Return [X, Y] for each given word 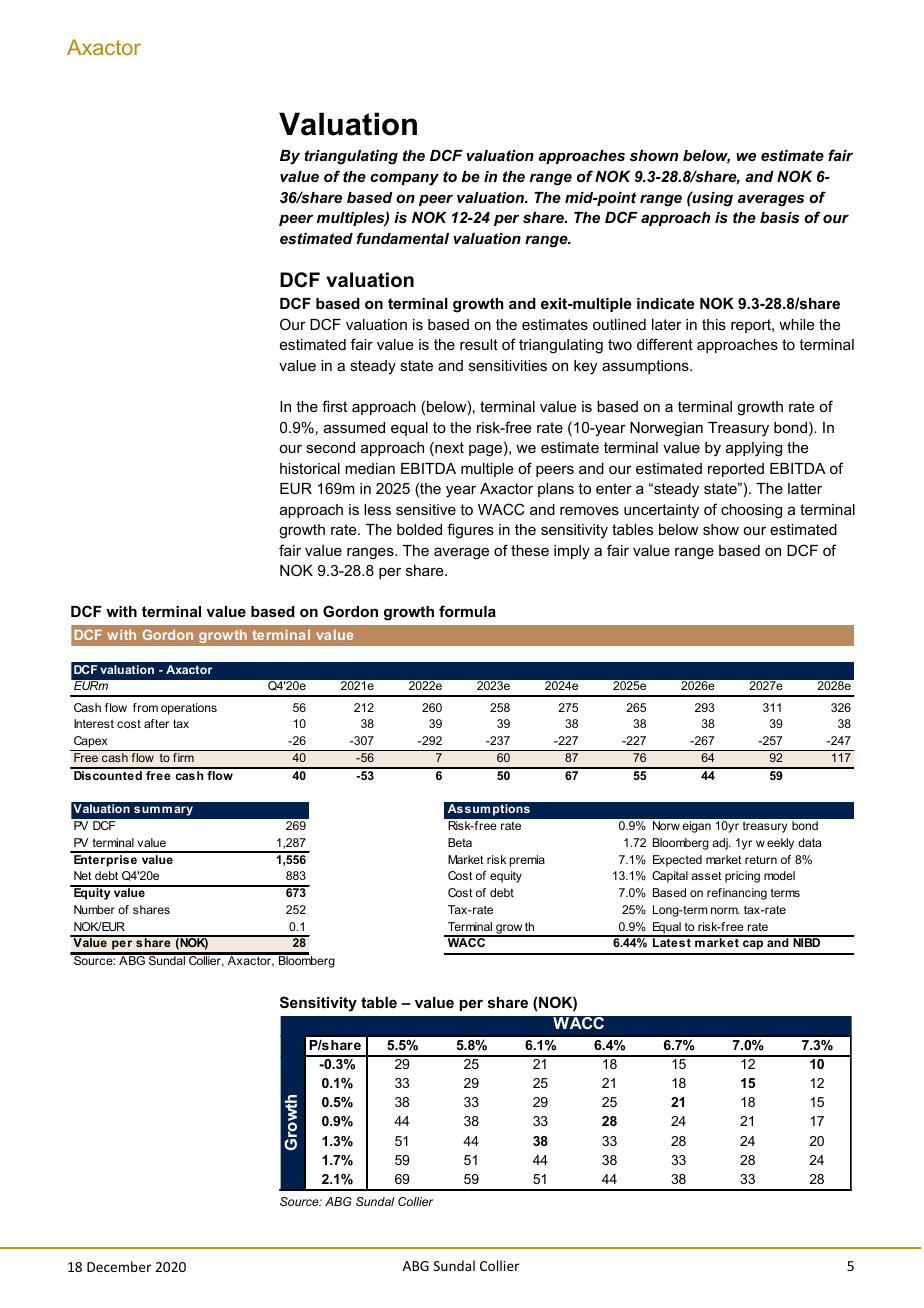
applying [754, 449]
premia [527, 861]
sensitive [426, 509]
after [156, 723]
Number [94, 909]
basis [779, 217]
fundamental [403, 238]
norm [725, 910]
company [404, 179]
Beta [460, 842]
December [119, 1266]
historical [310, 468]
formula [467, 611]
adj [721, 844]
